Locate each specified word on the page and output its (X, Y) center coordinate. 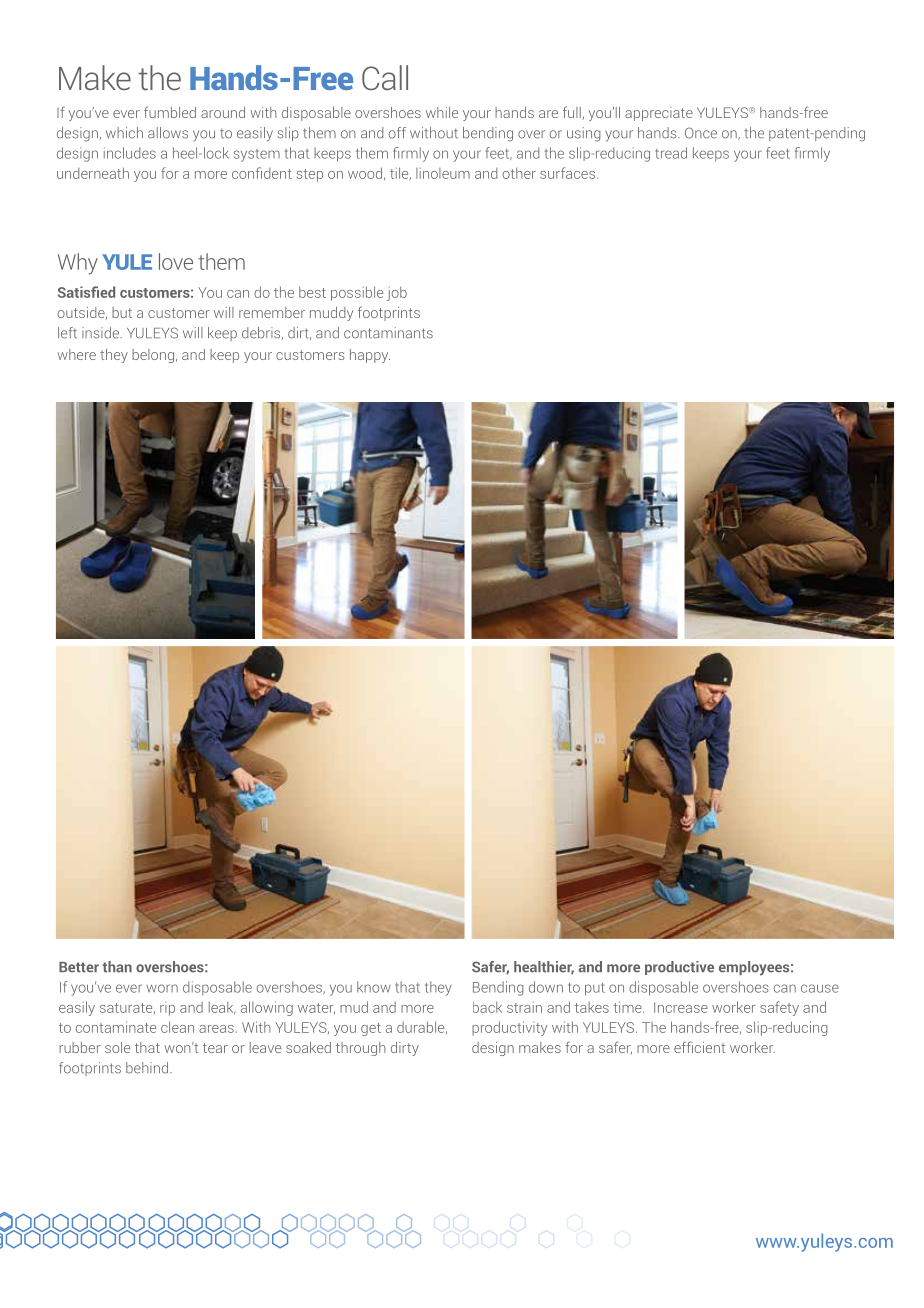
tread (671, 153)
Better (79, 967)
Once (701, 133)
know (374, 987)
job (397, 293)
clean (177, 1027)
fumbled (170, 112)
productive (679, 968)
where (76, 354)
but (122, 312)
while (442, 112)
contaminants (388, 333)
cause (820, 988)
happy (370, 356)
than (117, 967)
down (546, 987)
